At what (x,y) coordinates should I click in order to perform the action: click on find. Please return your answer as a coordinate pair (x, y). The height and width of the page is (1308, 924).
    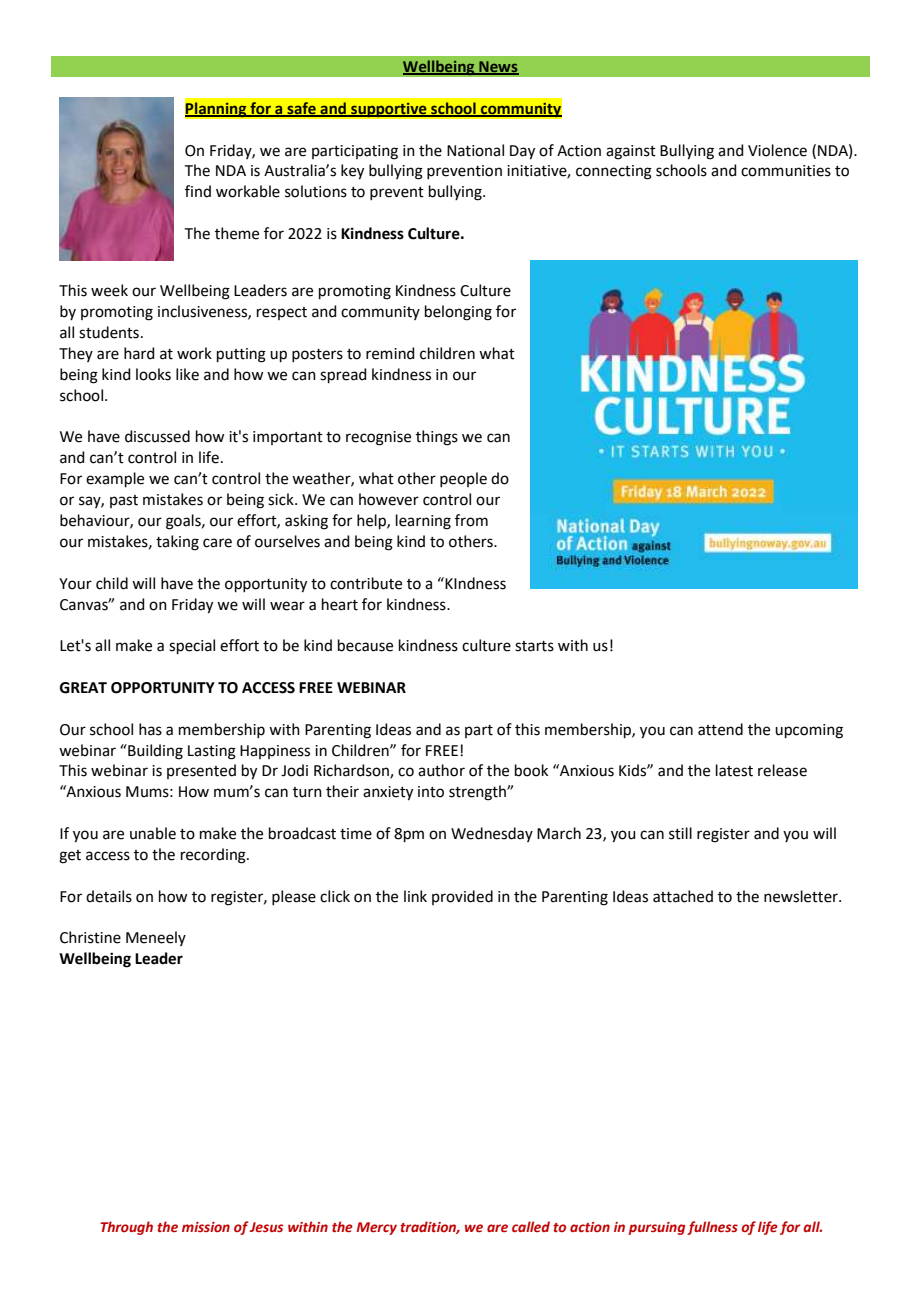
    Looking at the image, I should click on (198, 191).
